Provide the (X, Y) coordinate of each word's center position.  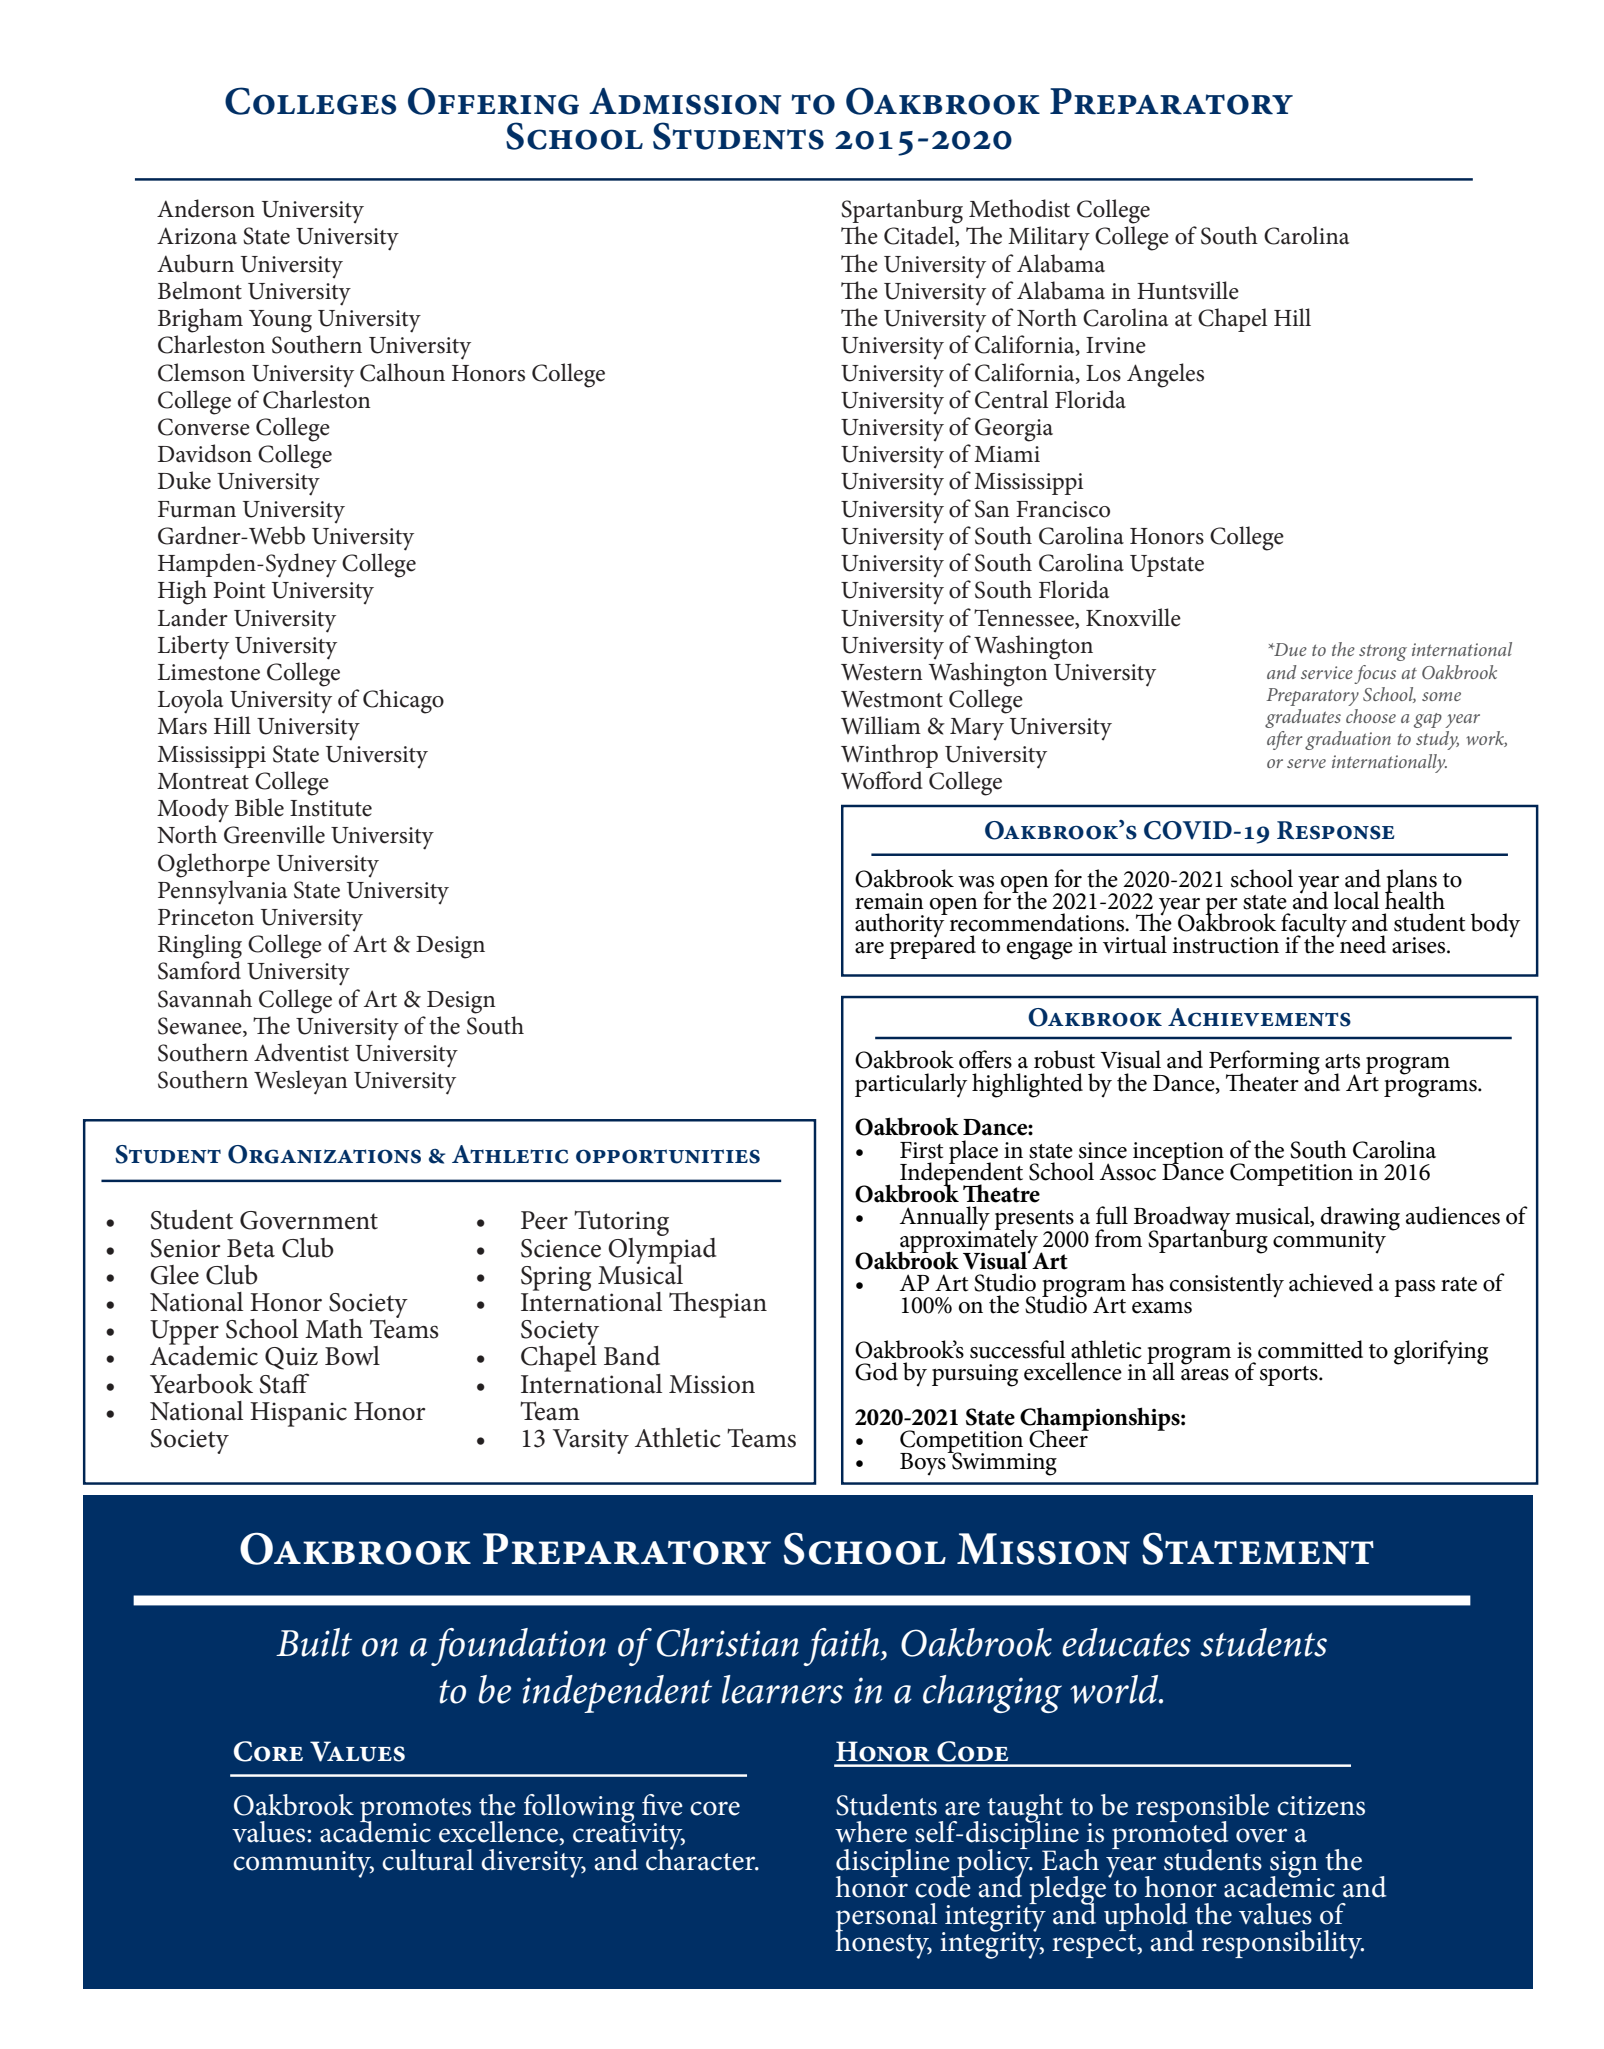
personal (886, 1918)
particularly (911, 1085)
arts (1342, 1061)
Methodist (1019, 208)
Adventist (301, 1052)
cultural (428, 1860)
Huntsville (1188, 290)
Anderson (206, 208)
